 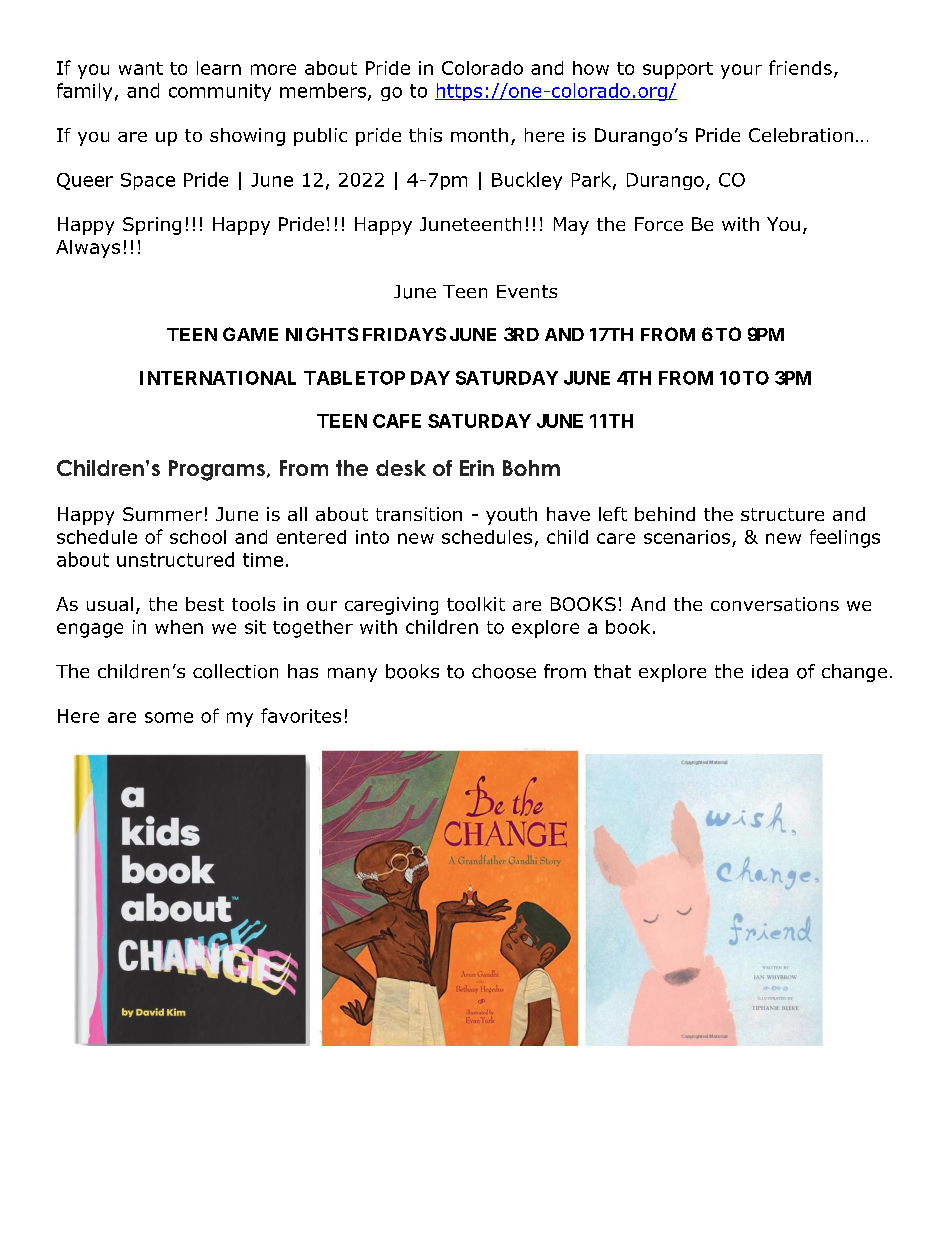 I want to click on your, so click(x=741, y=71).
